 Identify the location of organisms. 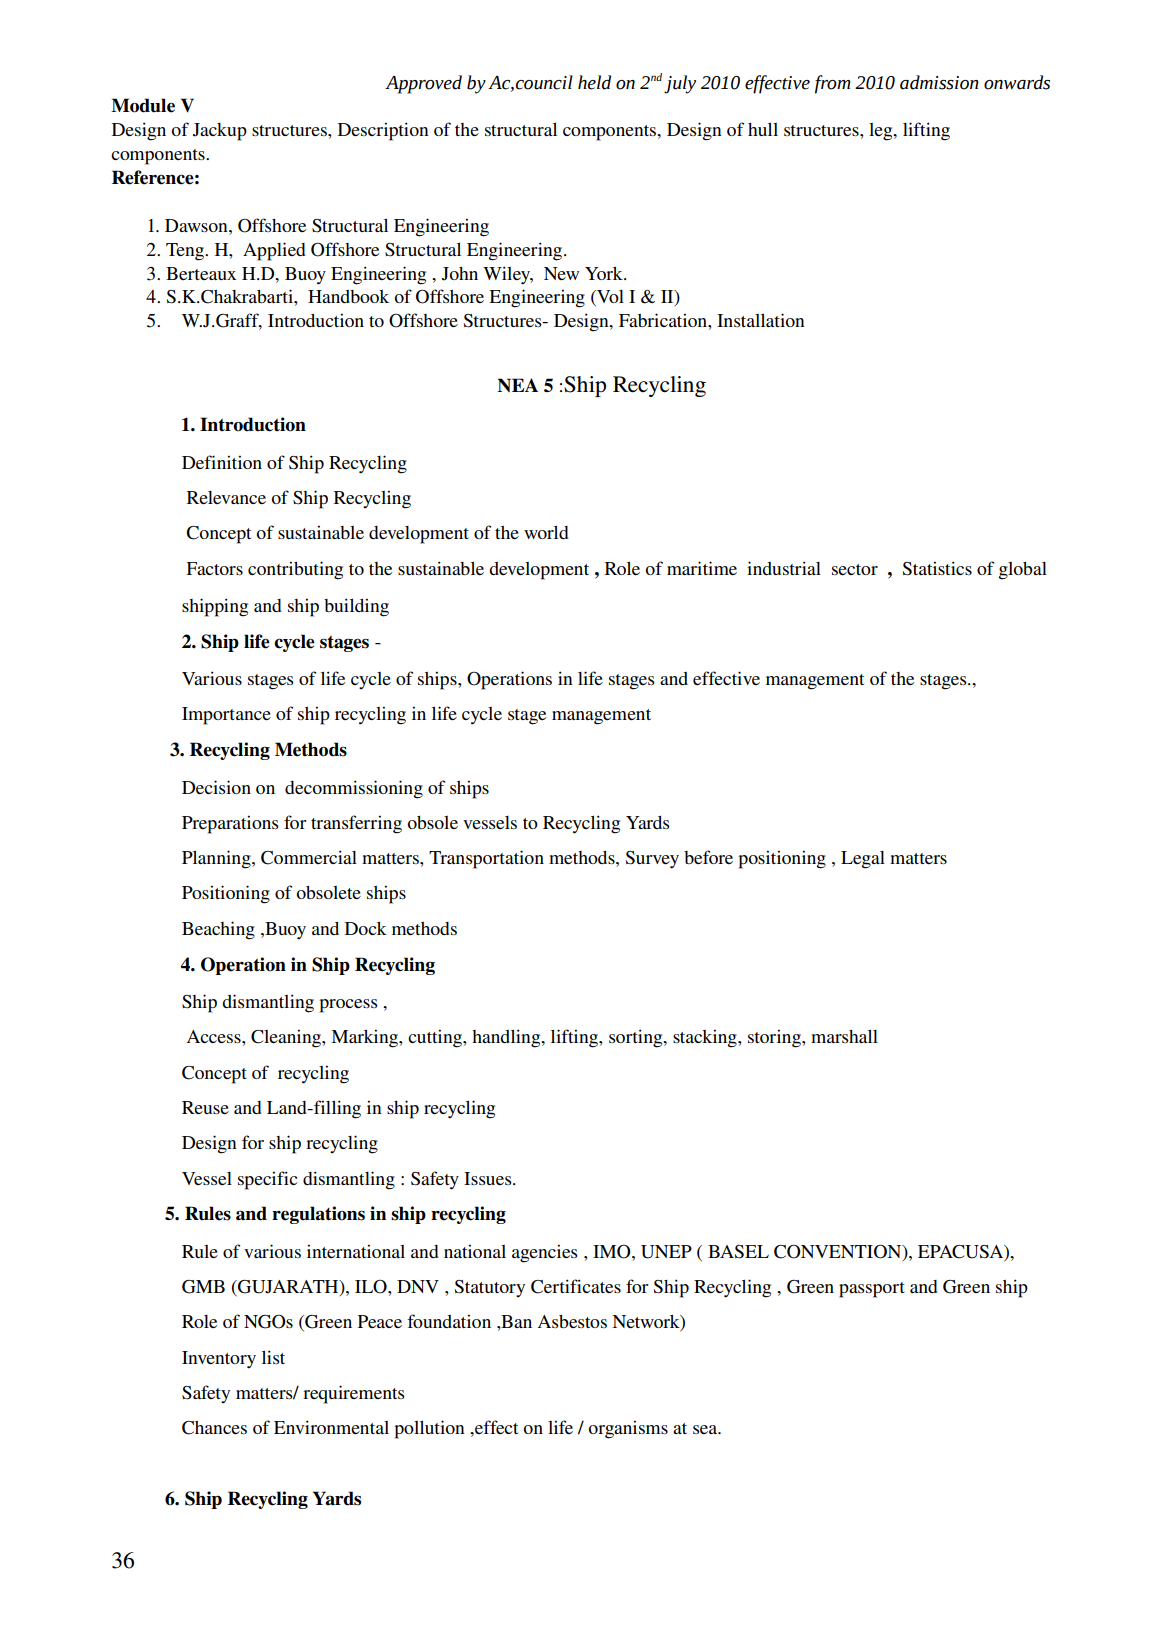
(628, 1429).
